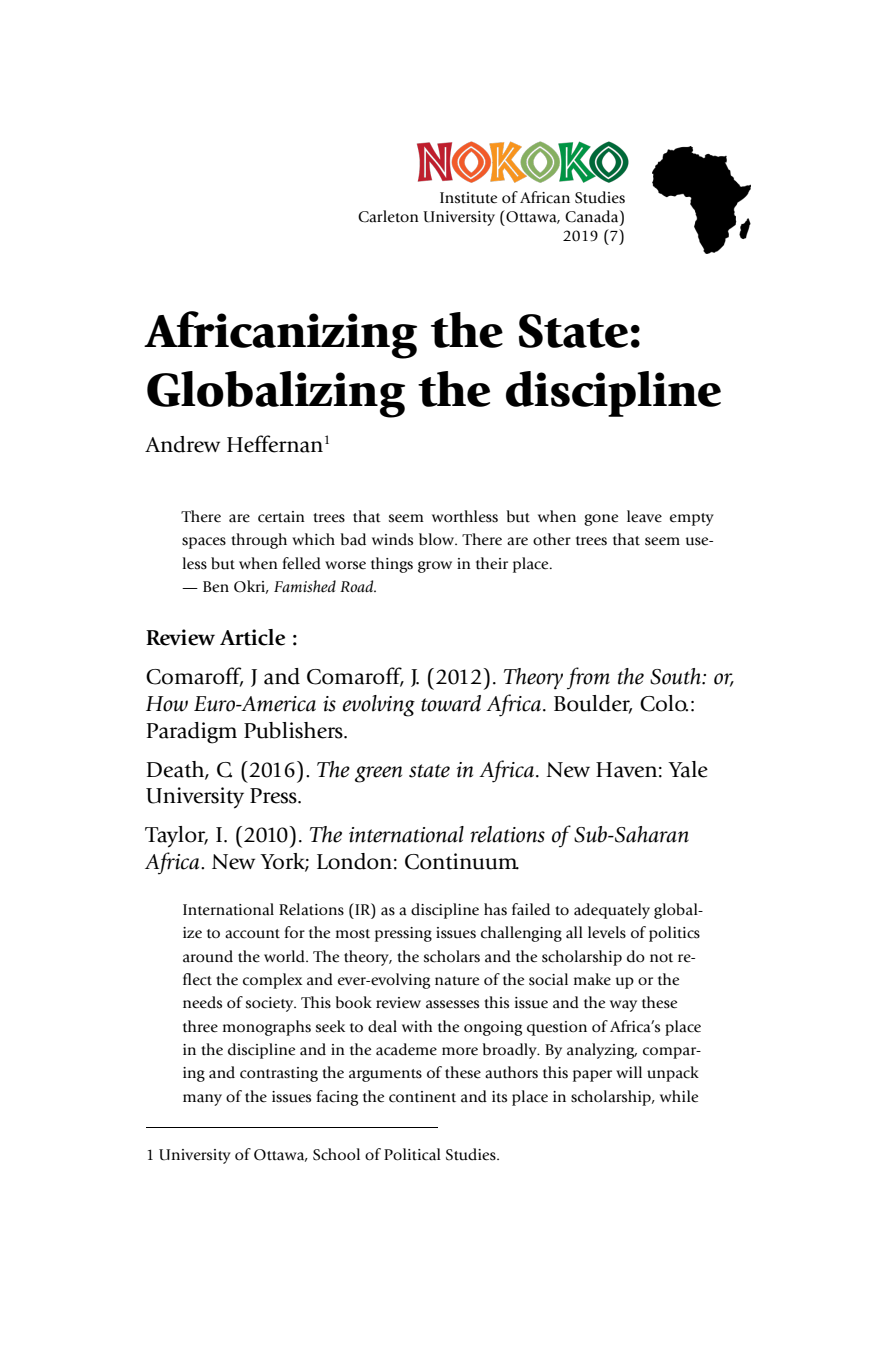 The height and width of the page is (1345, 896). What do you see at coordinates (388, 216) in the page?
I see `Carleton` at bounding box center [388, 216].
